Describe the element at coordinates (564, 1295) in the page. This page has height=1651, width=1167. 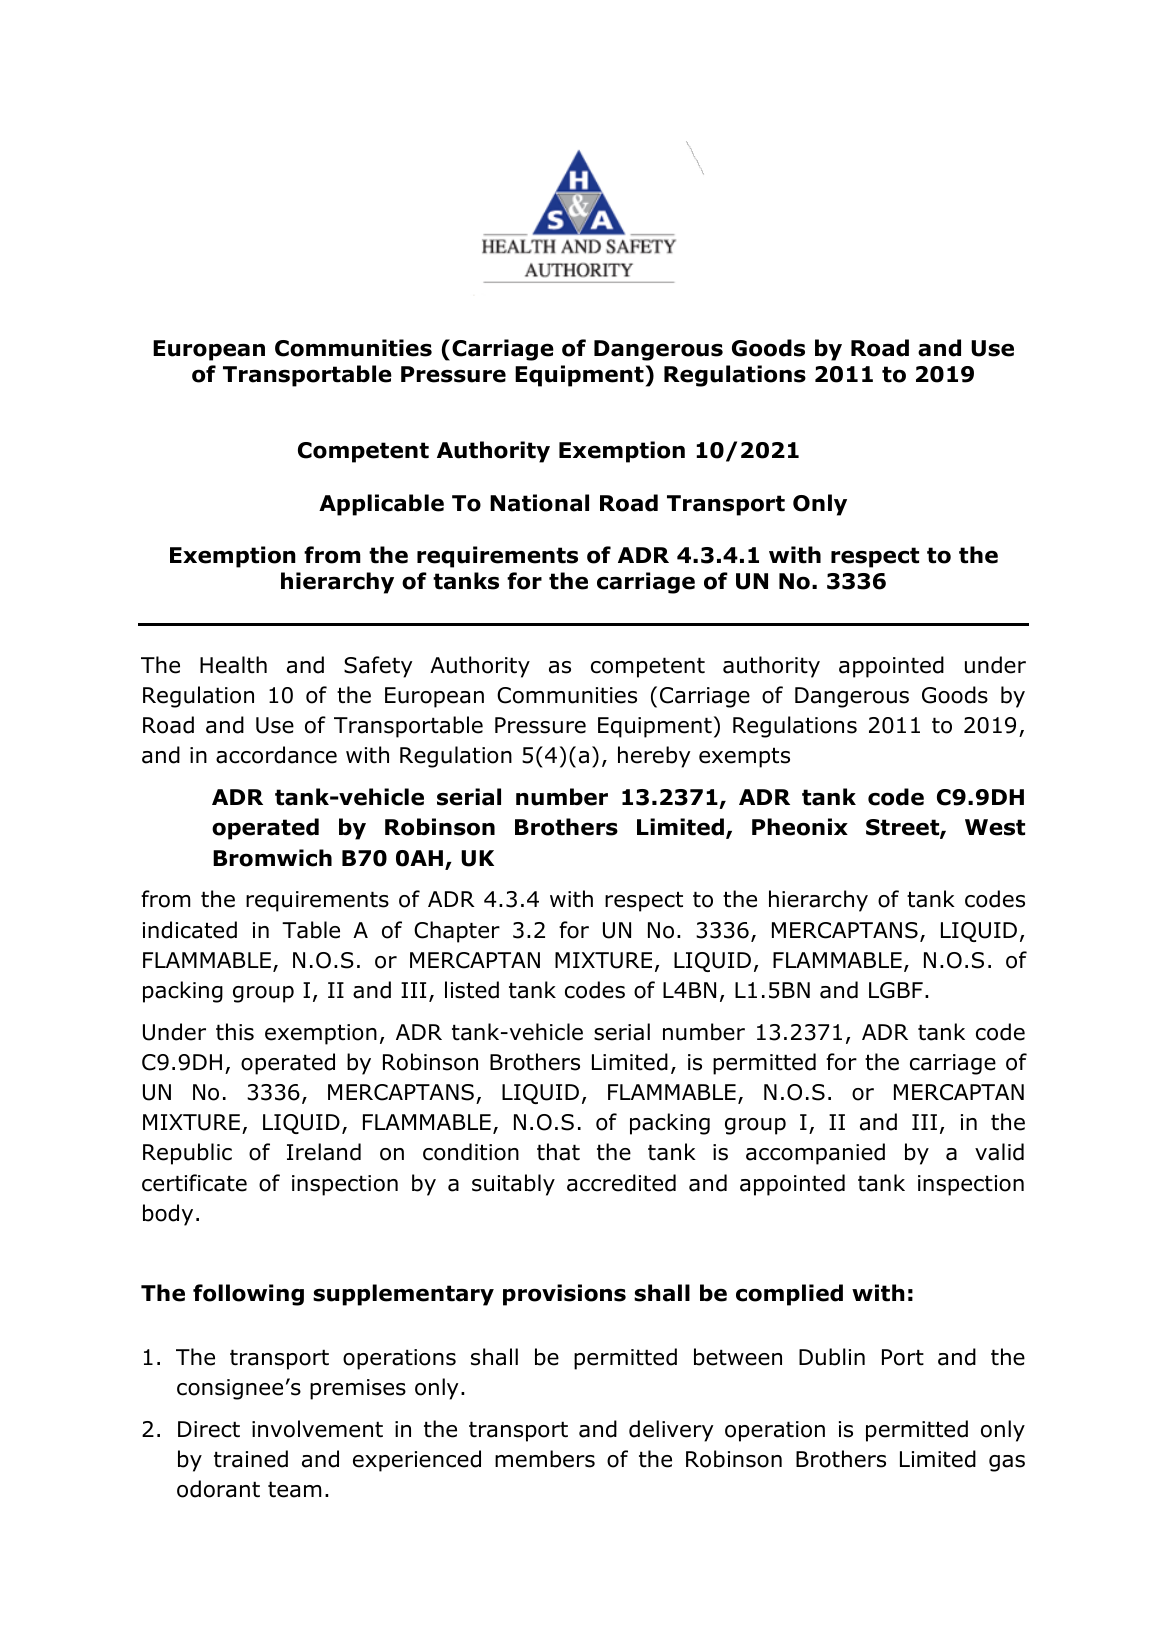
I see `provisions` at that location.
